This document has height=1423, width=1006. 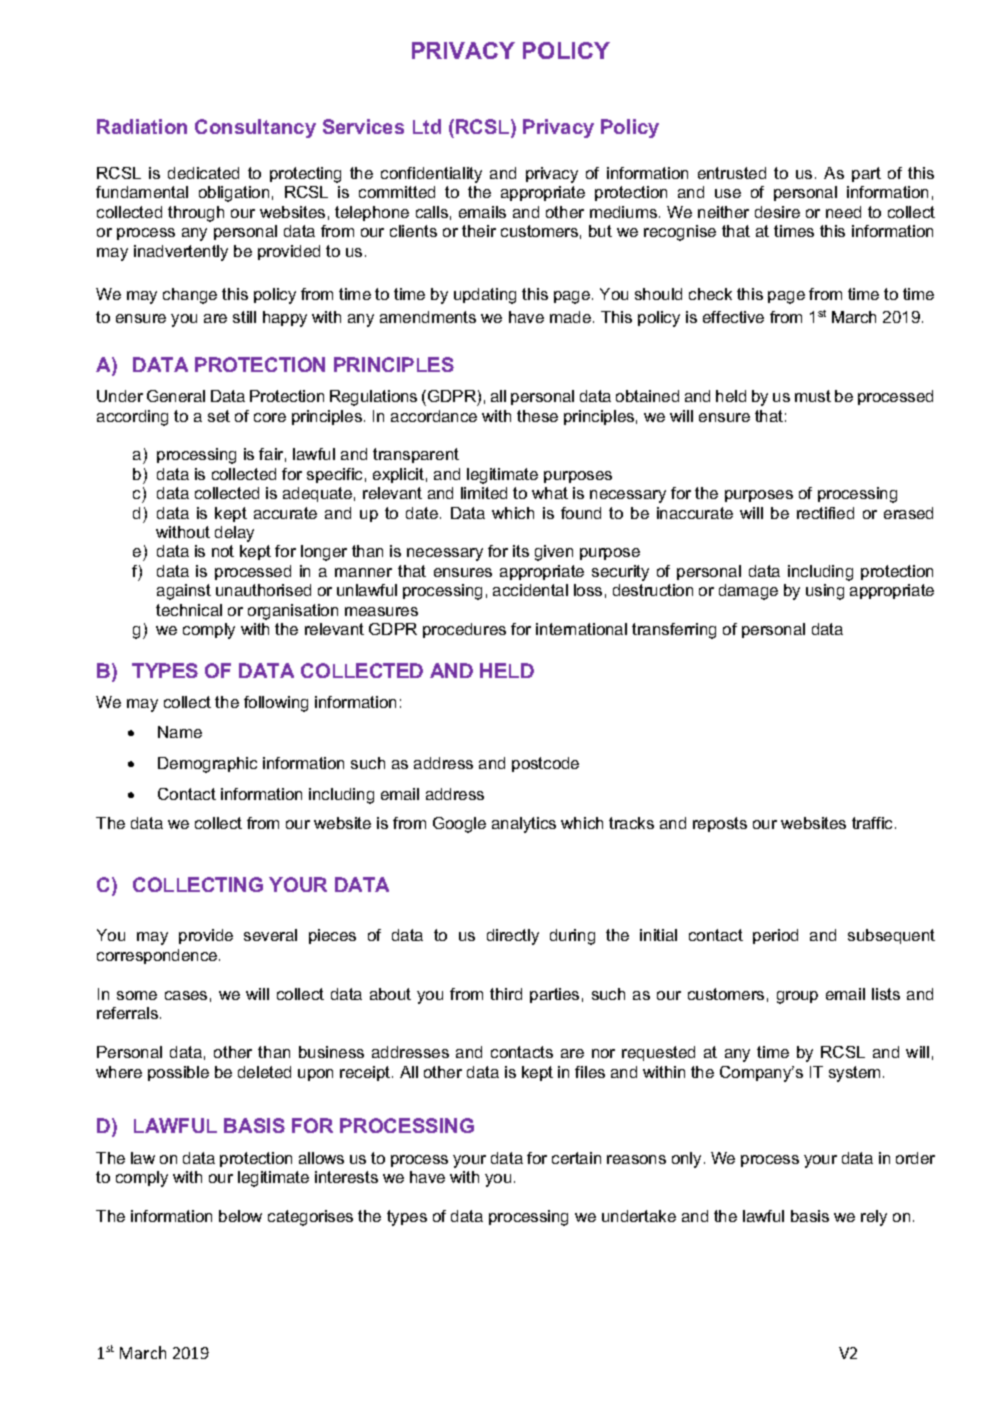 What do you see at coordinates (825, 592) in the document?
I see `using` at bounding box center [825, 592].
